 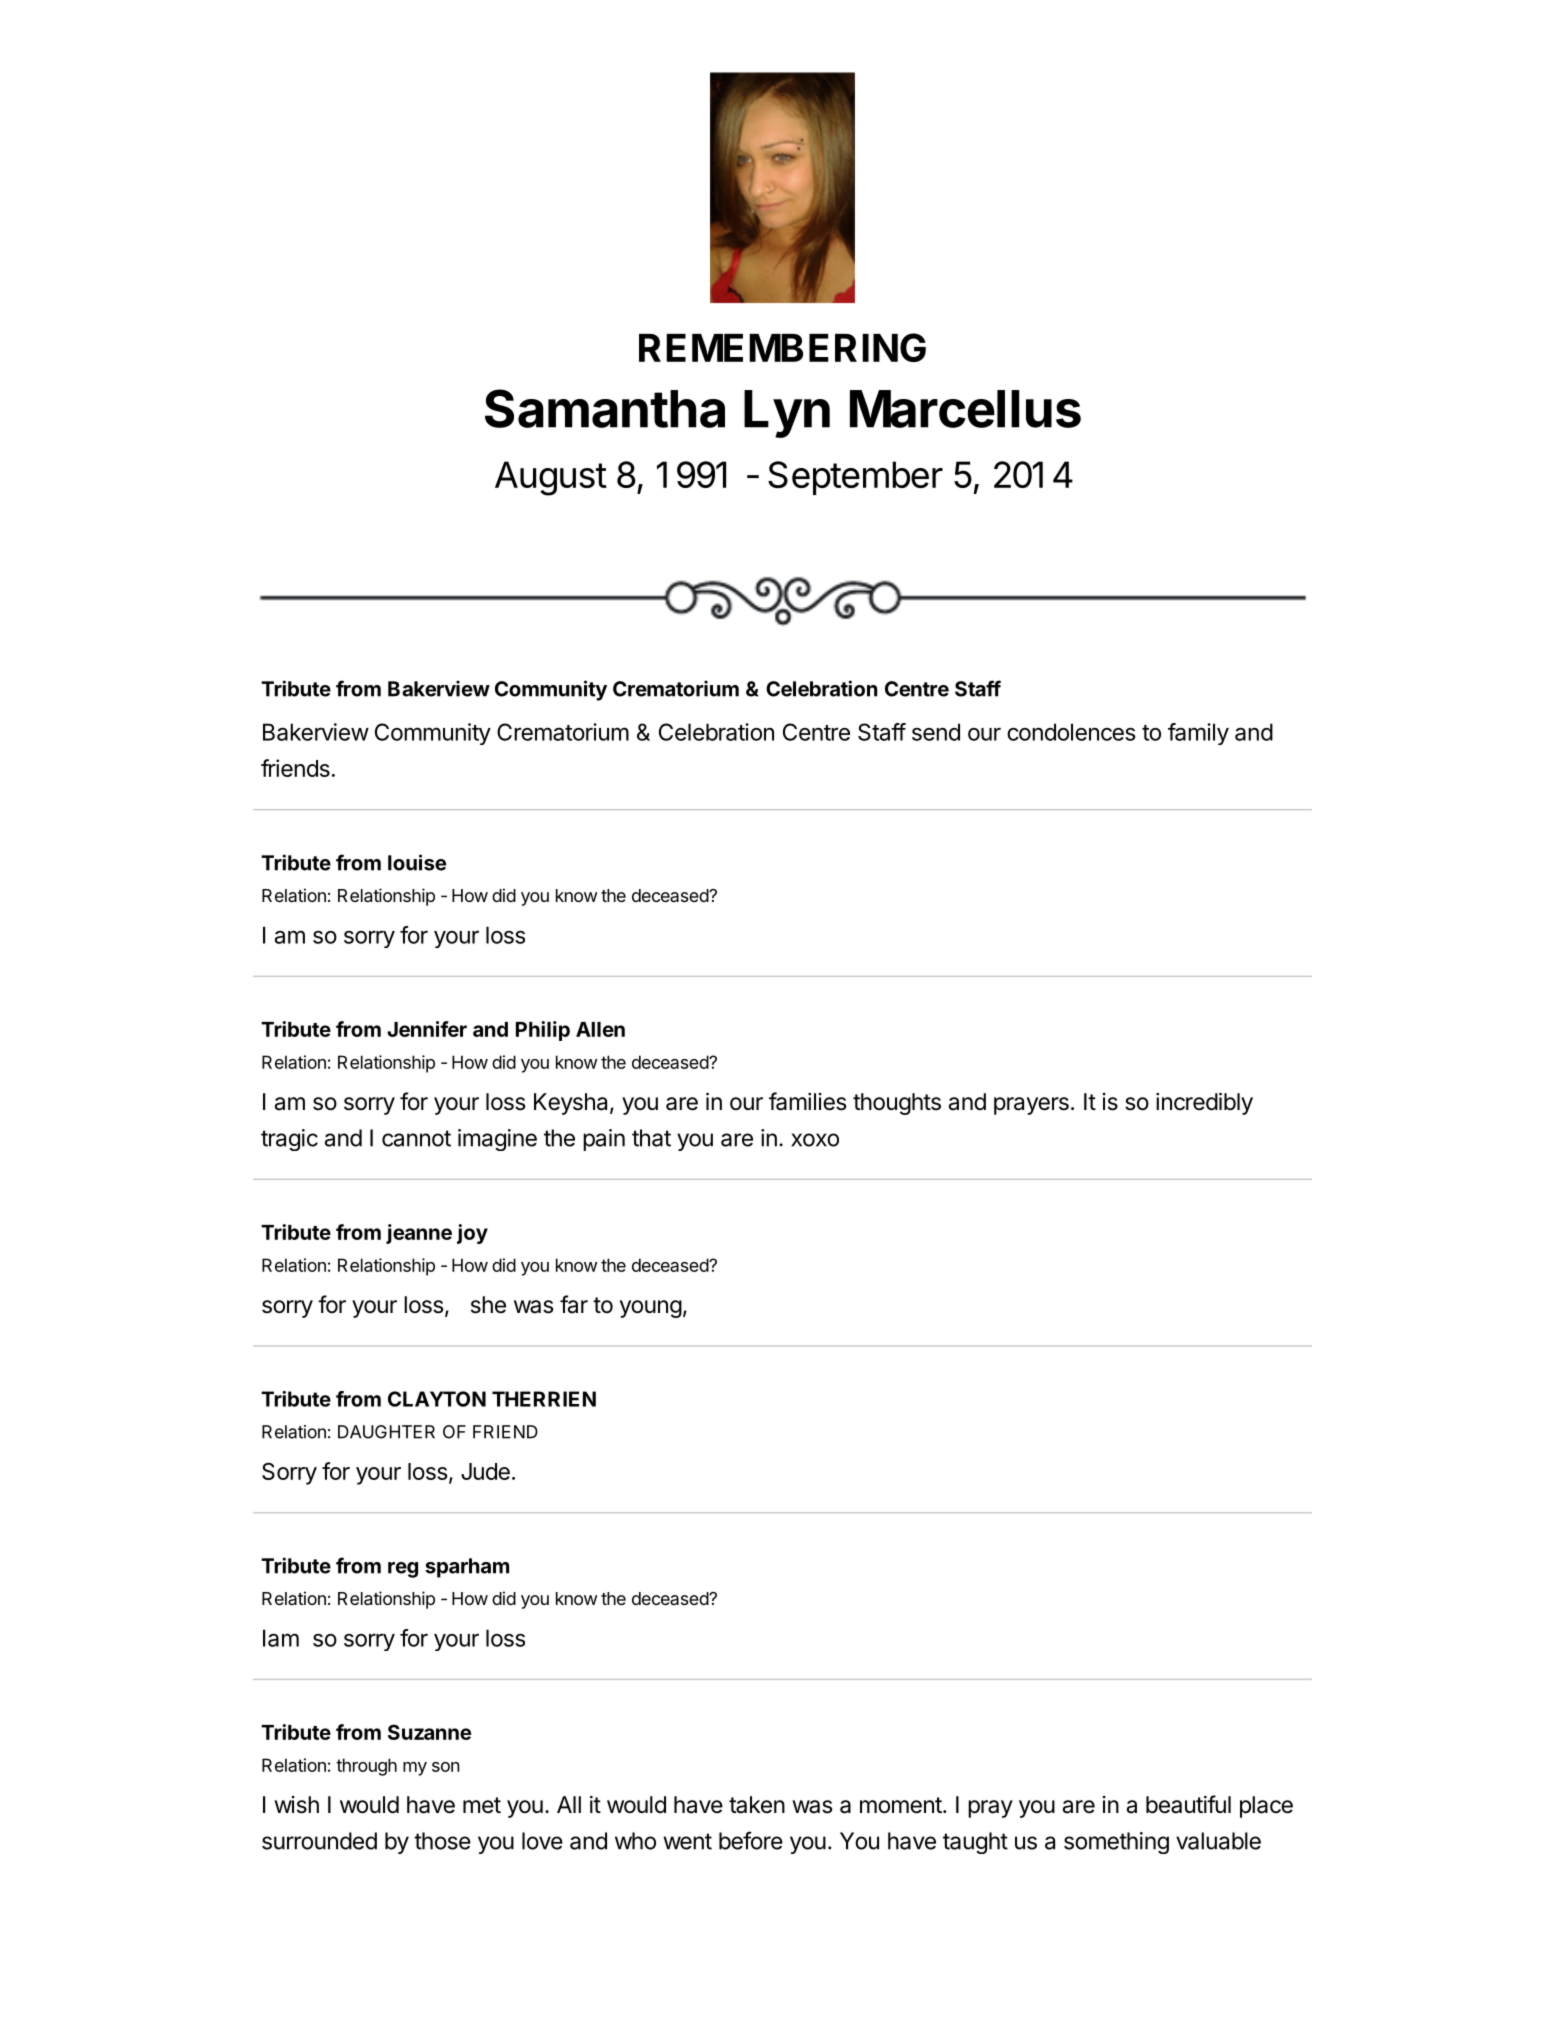 What do you see at coordinates (1188, 1804) in the screenshot?
I see `beautiful` at bounding box center [1188, 1804].
